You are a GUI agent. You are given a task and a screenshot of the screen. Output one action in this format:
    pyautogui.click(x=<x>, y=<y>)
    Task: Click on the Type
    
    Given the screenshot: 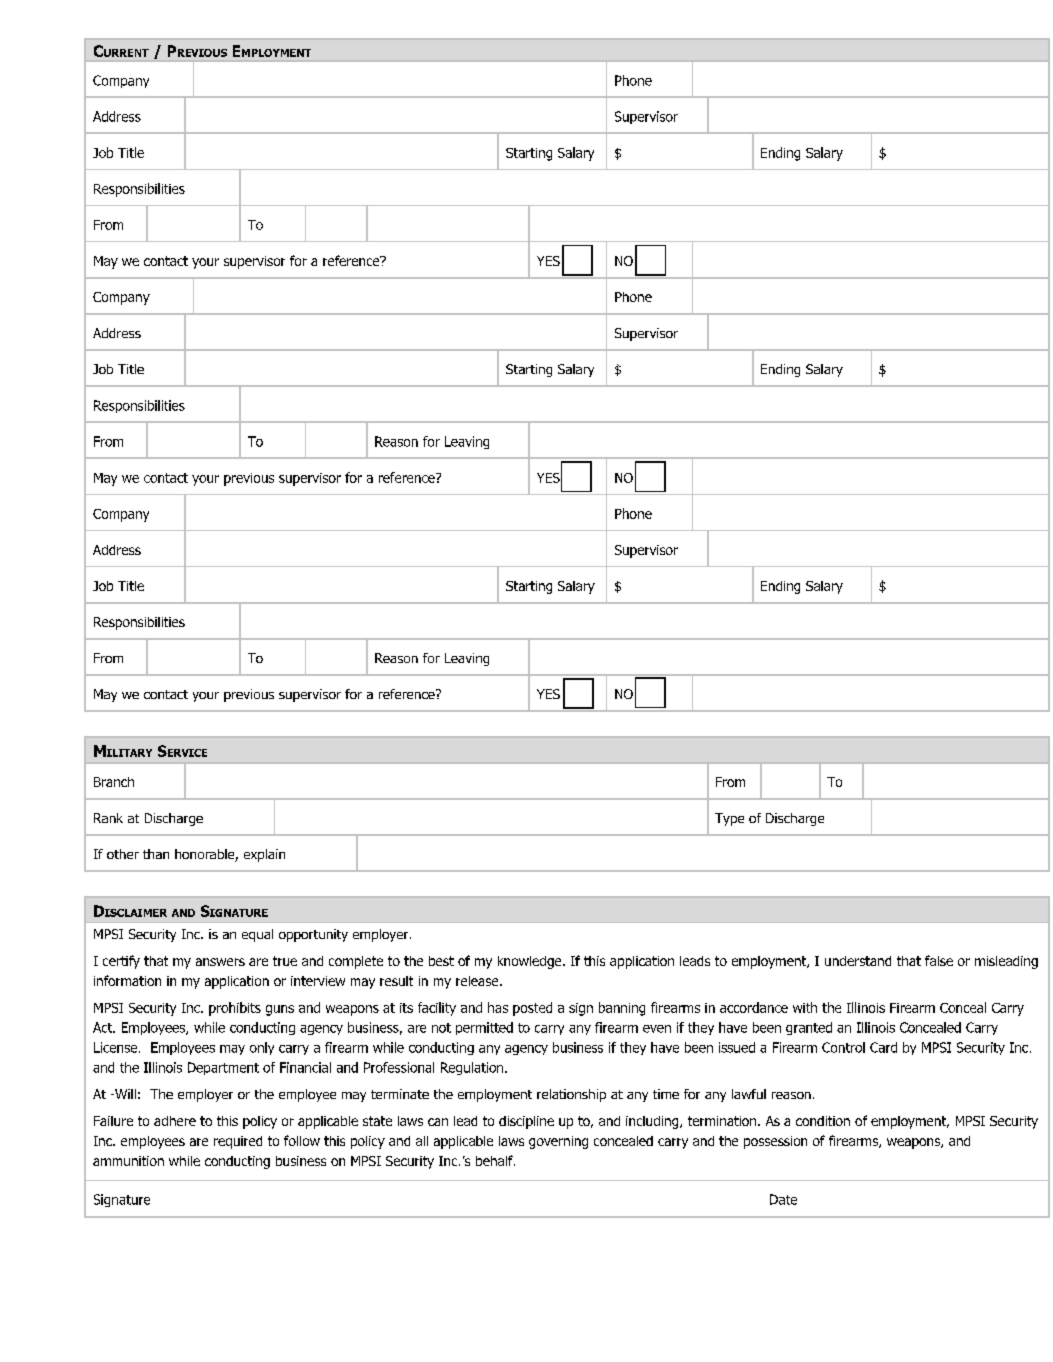 What is the action you would take?
    pyautogui.click(x=729, y=819)
